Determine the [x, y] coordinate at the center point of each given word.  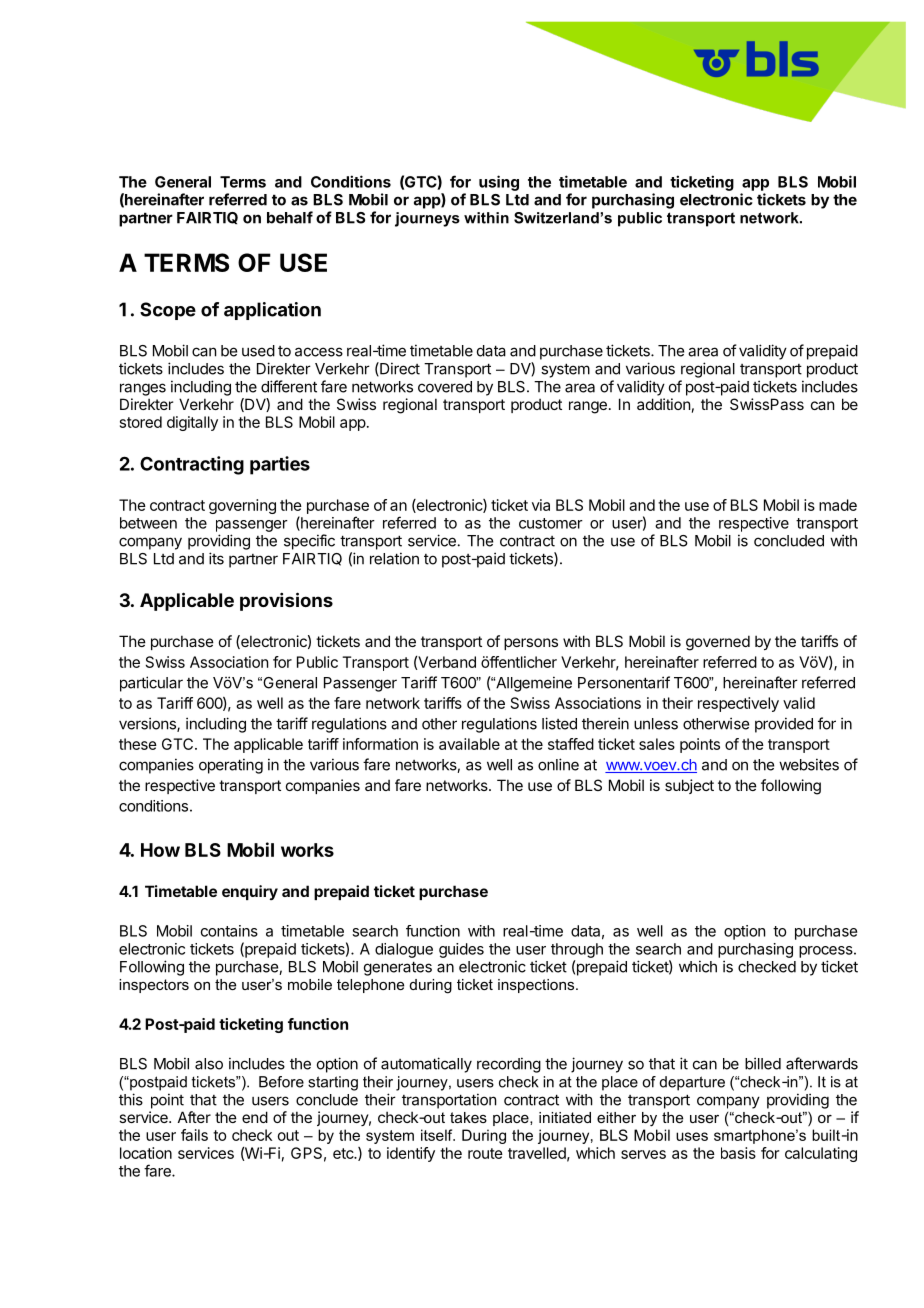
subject [689, 786]
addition [663, 404]
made [838, 505]
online [558, 764]
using [499, 183]
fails [194, 1135]
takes [468, 1117]
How [160, 850]
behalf [290, 217]
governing [242, 506]
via [541, 505]
